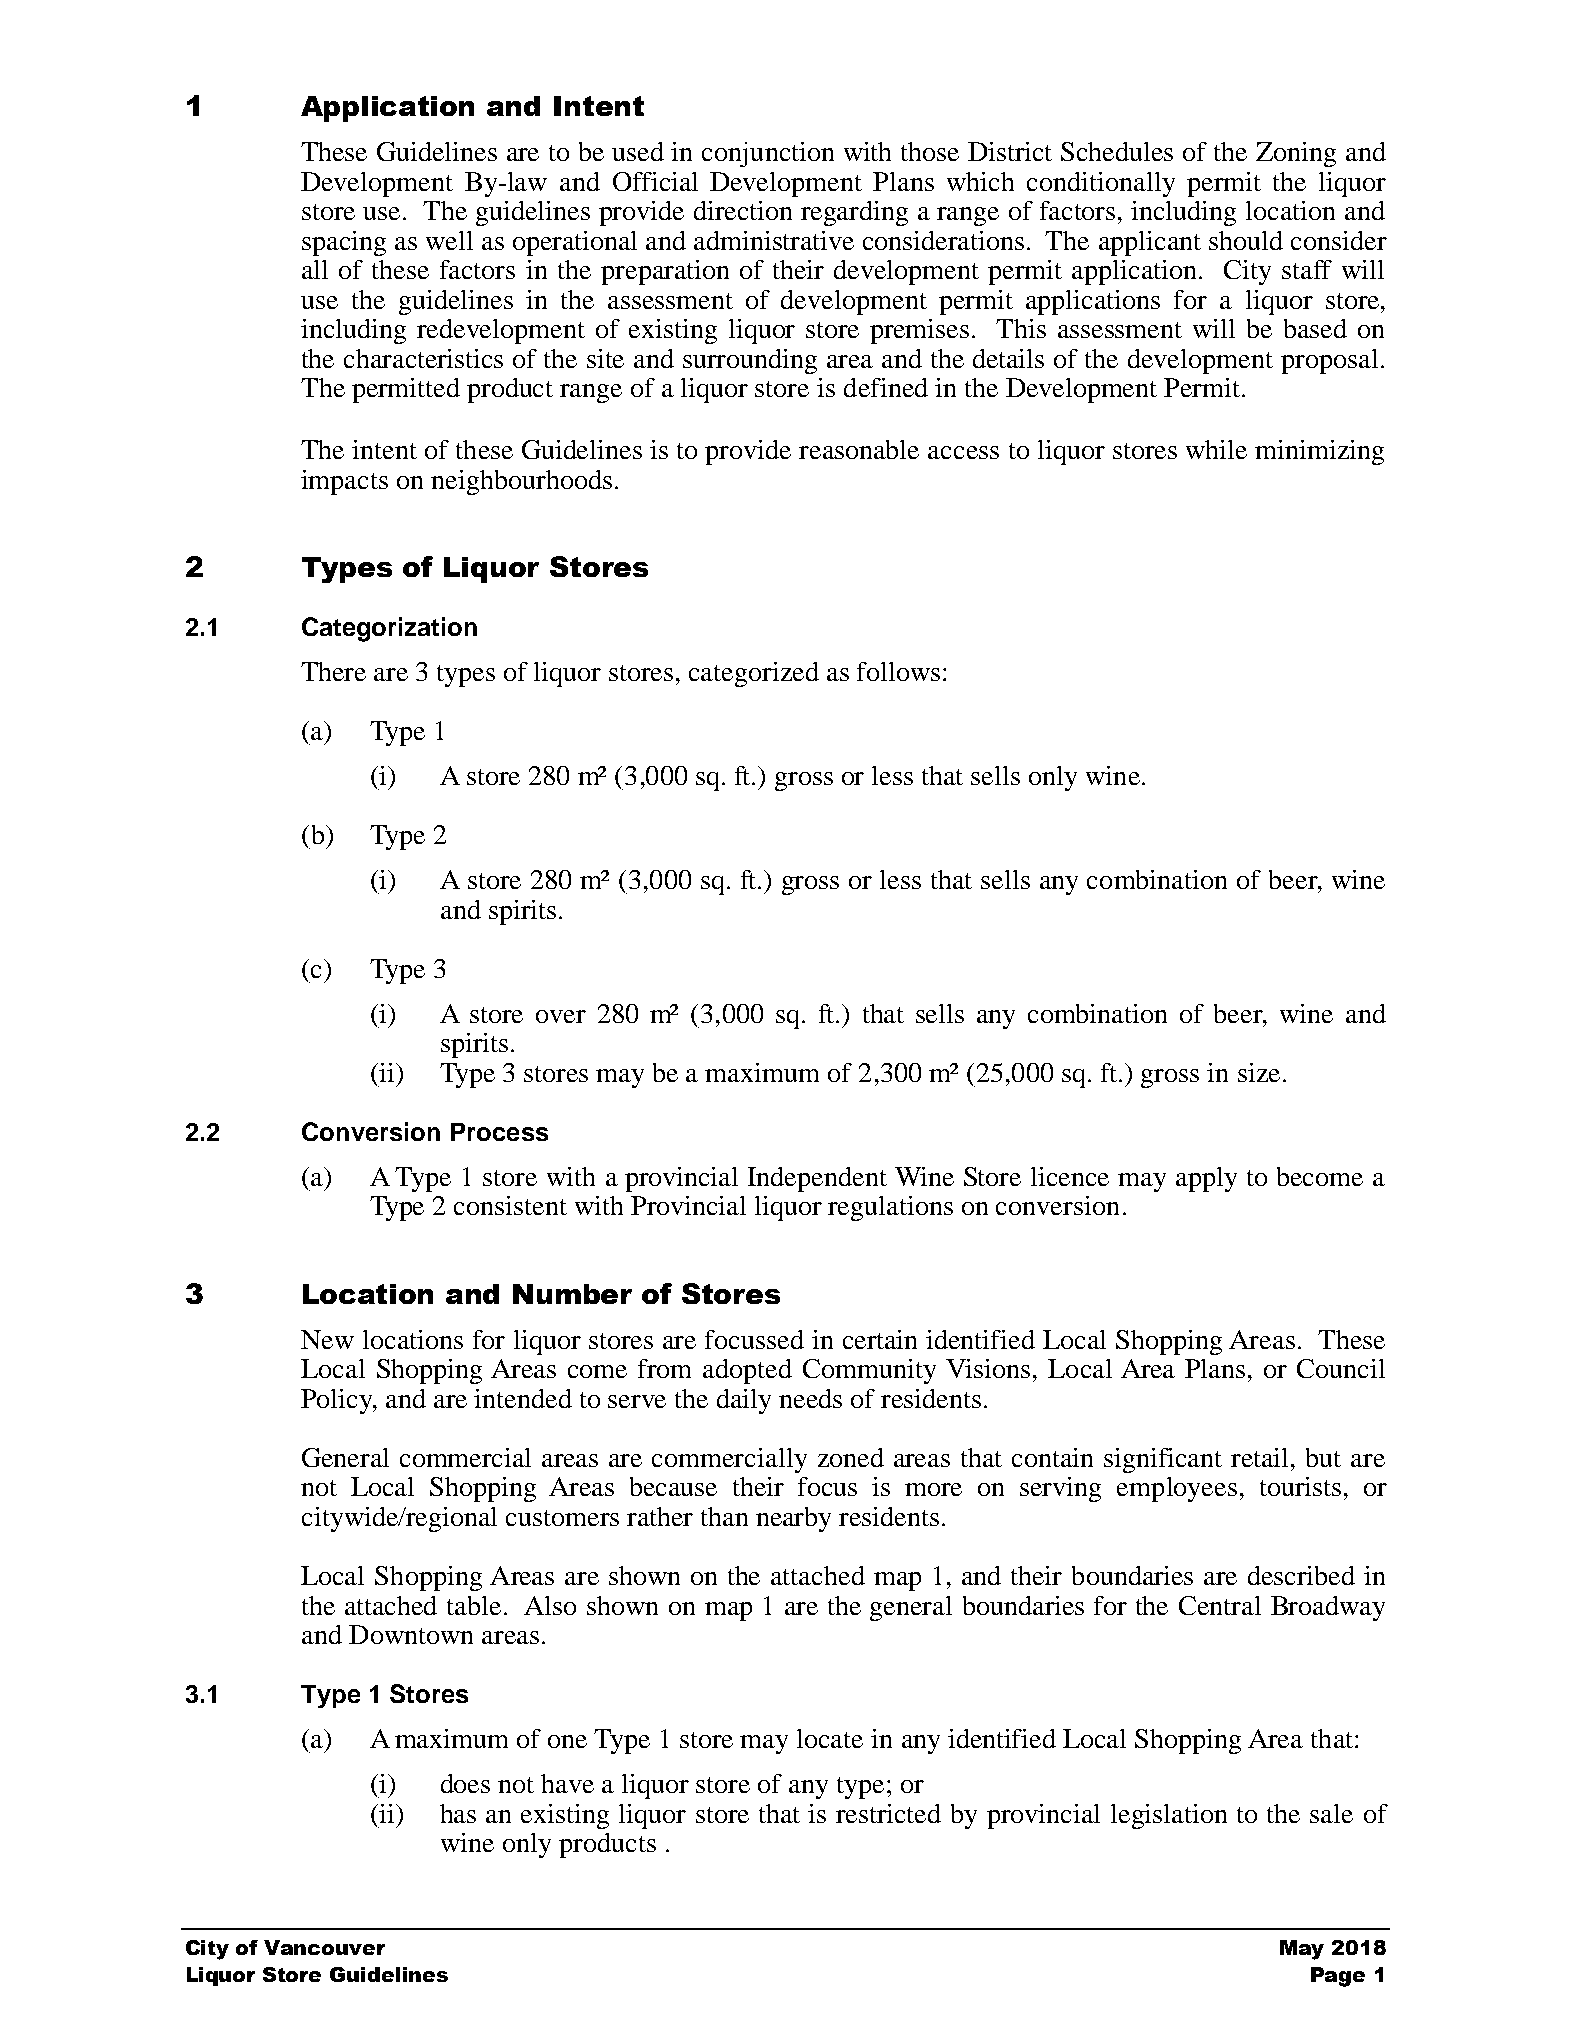  What do you see at coordinates (458, 1813) in the page?
I see `has` at bounding box center [458, 1813].
